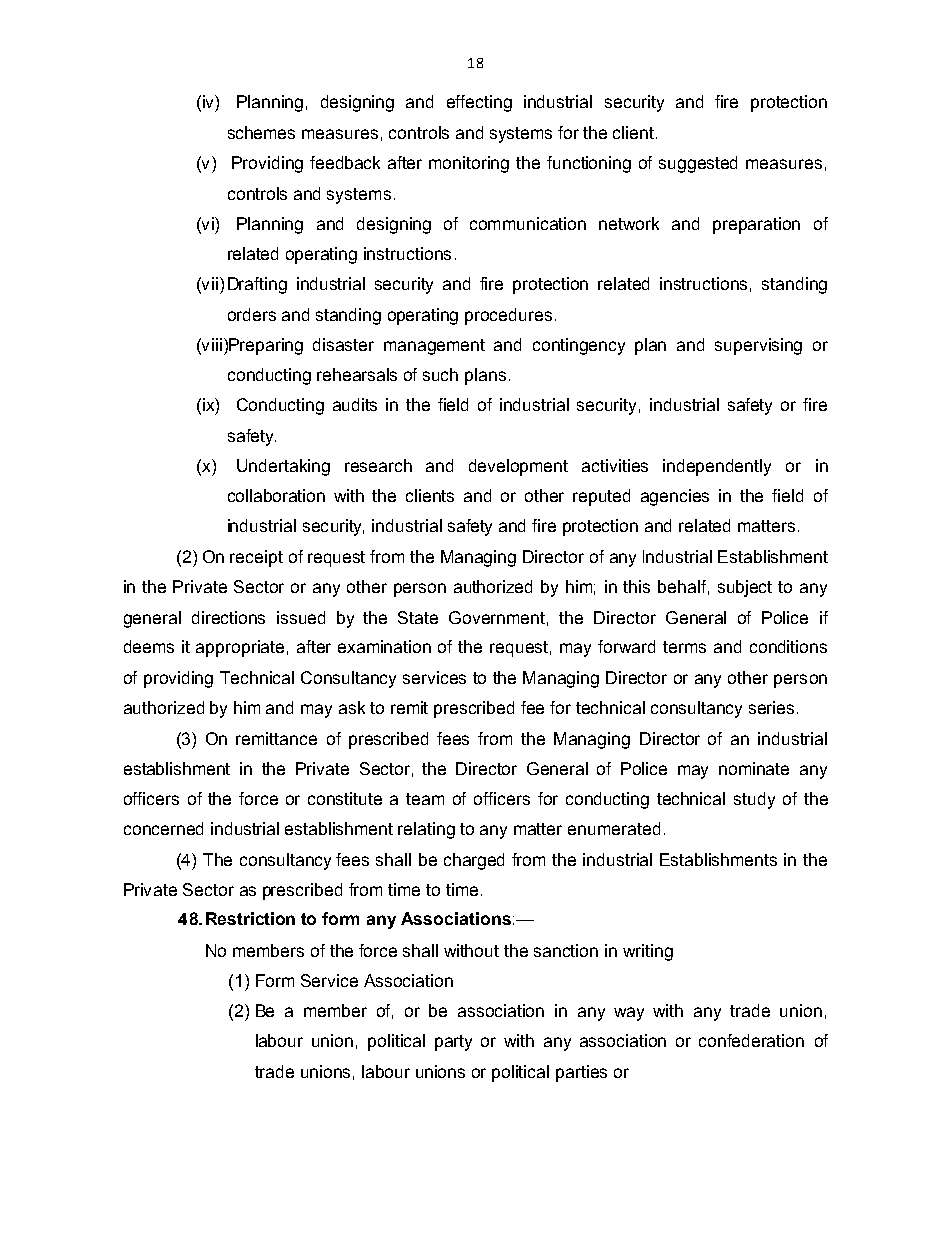  I want to click on schemes, so click(261, 132).
